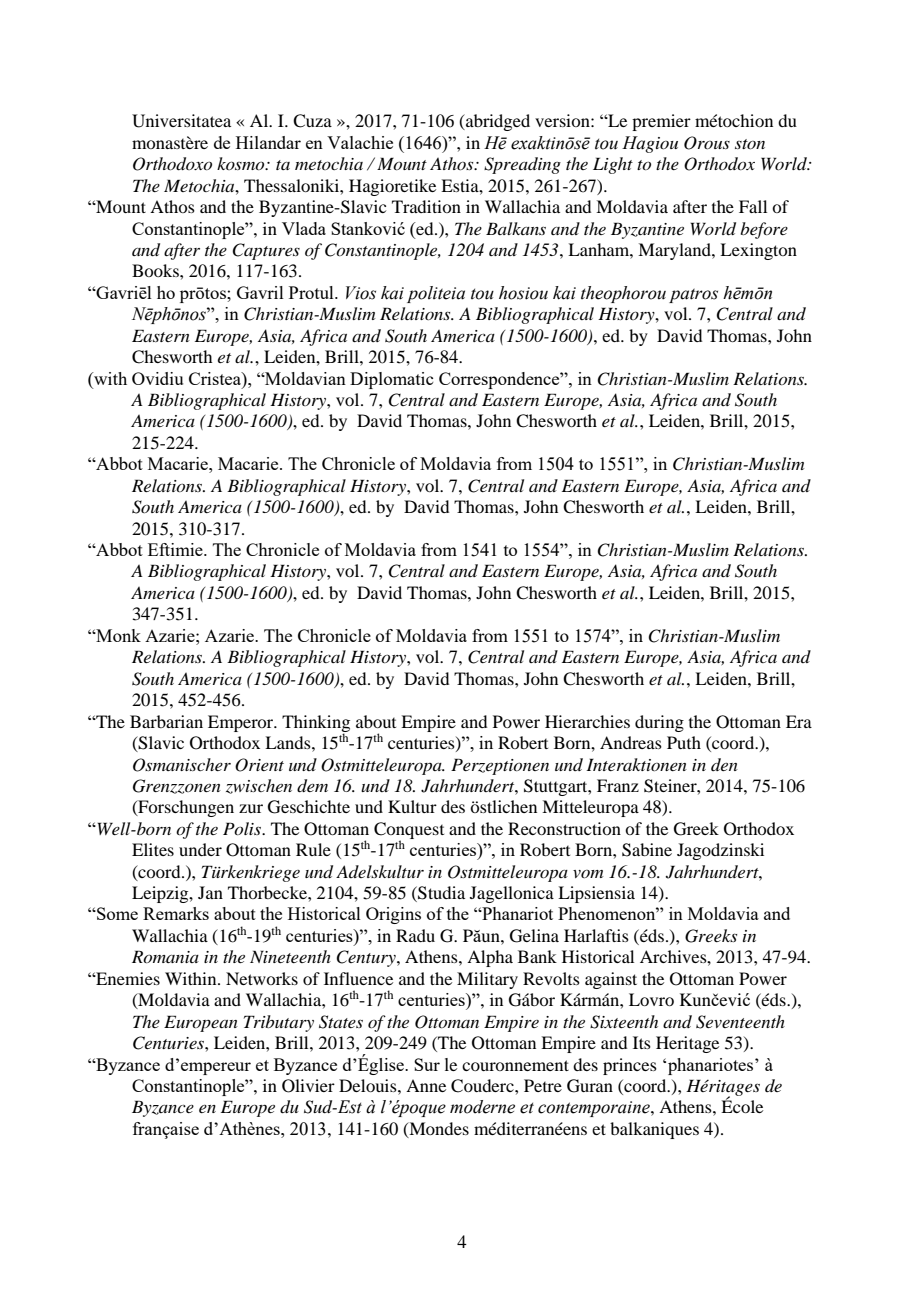 The image size is (924, 1308). I want to click on Captures, so click(266, 251).
